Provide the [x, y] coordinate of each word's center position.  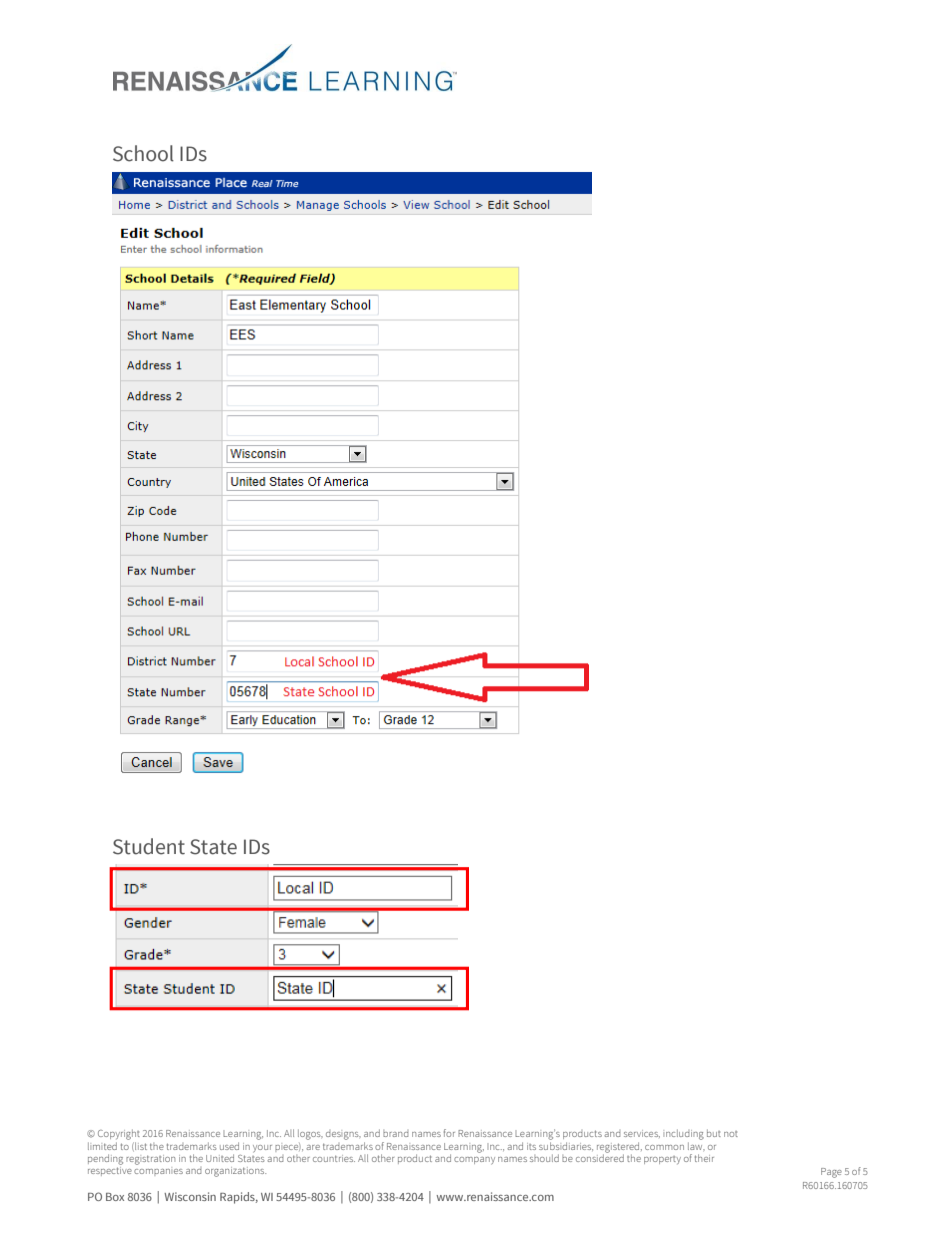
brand [395, 1133]
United [220, 1158]
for [449, 1133]
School [143, 153]
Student [149, 846]
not [731, 1134]
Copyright [119, 1134]
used [229, 1146]
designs [343, 1135]
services [642, 1134]
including [683, 1134]
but [714, 1133]
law [696, 1144]
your [262, 1149]
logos [310, 1134]
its [531, 1146]
